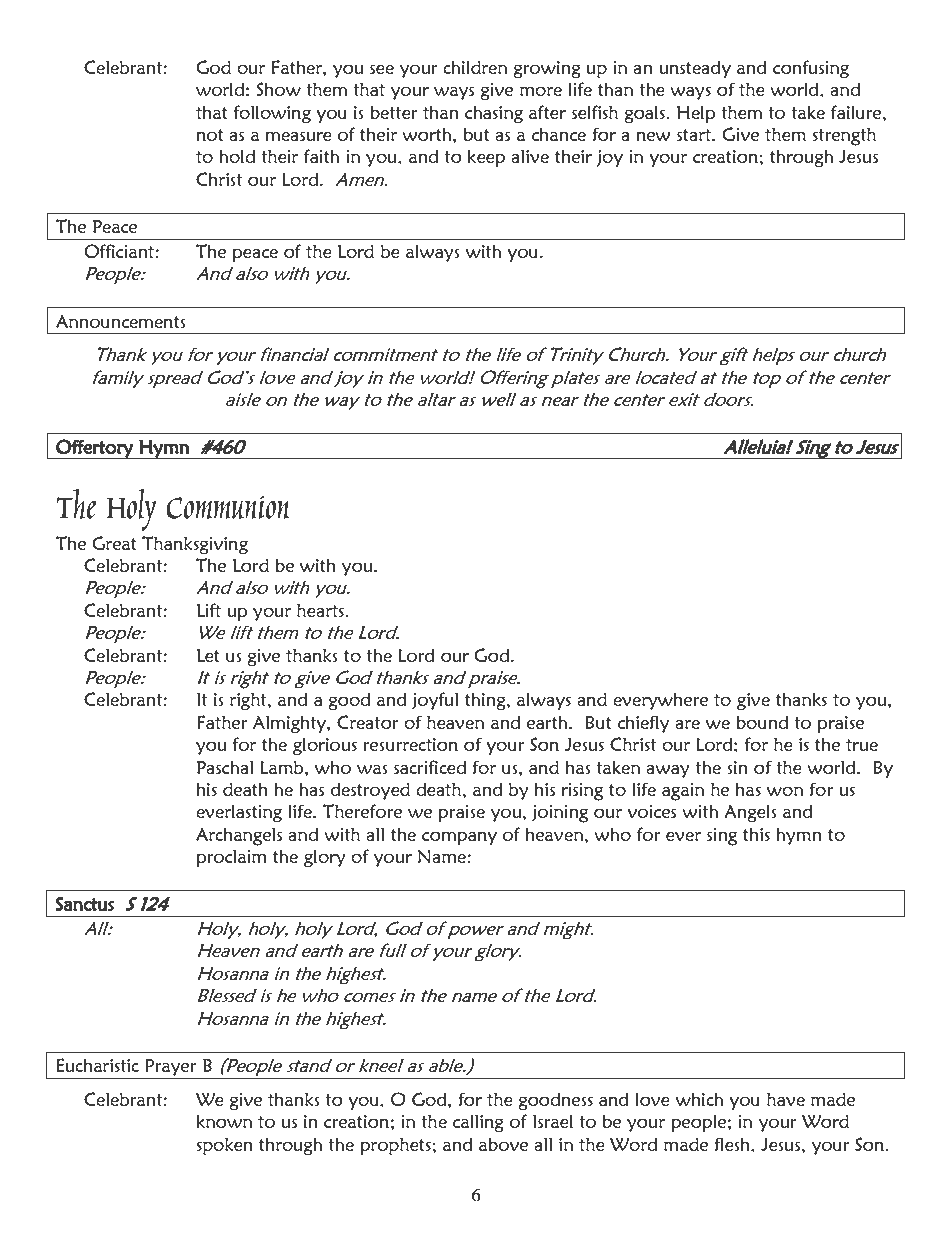  I want to click on Let, so click(208, 655).
